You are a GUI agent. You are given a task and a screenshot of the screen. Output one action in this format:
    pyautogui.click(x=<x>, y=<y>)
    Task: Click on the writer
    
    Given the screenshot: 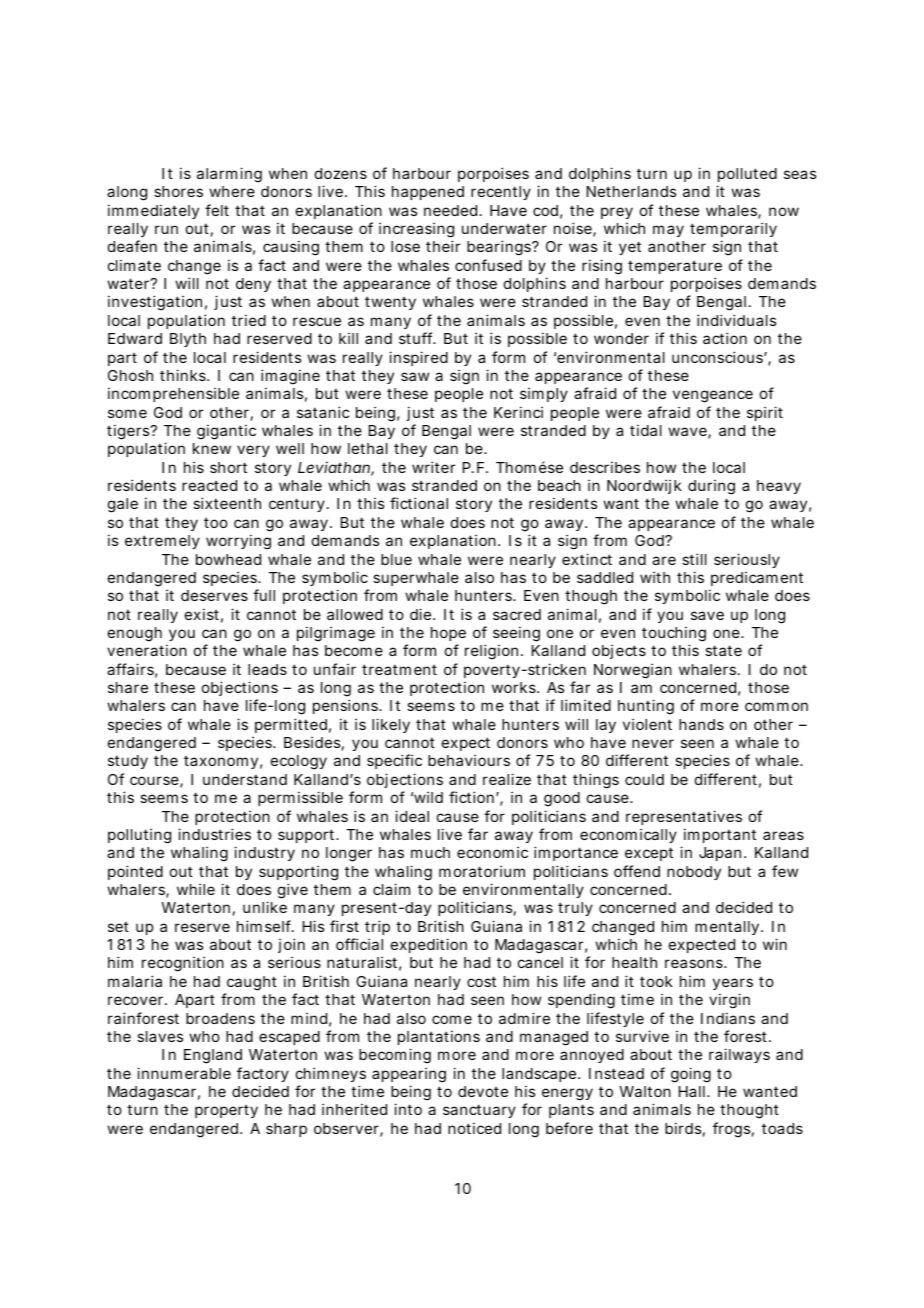 What is the action you would take?
    pyautogui.click(x=433, y=467)
